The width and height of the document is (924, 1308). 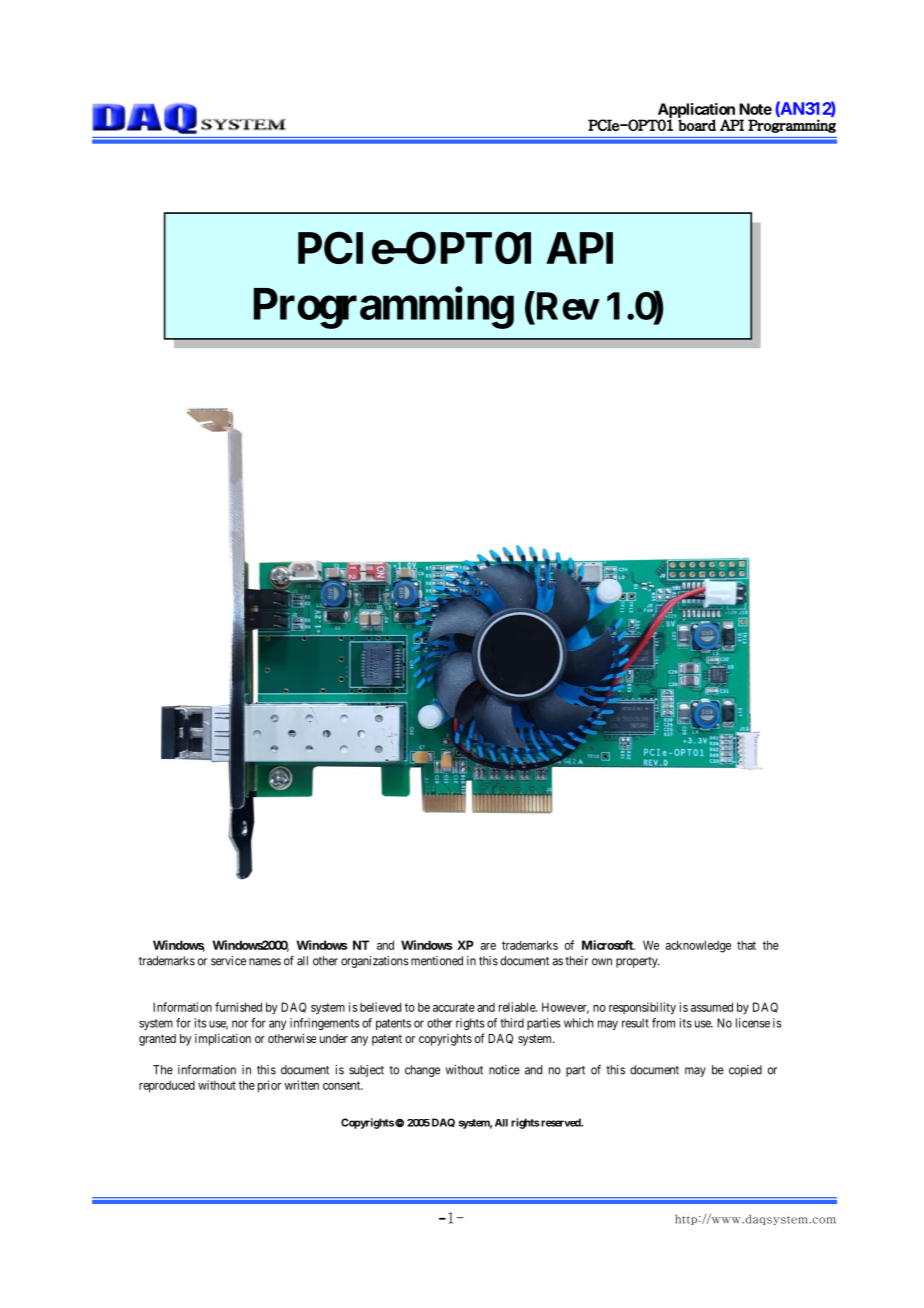 What do you see at coordinates (265, 962) in the document?
I see `names` at bounding box center [265, 962].
